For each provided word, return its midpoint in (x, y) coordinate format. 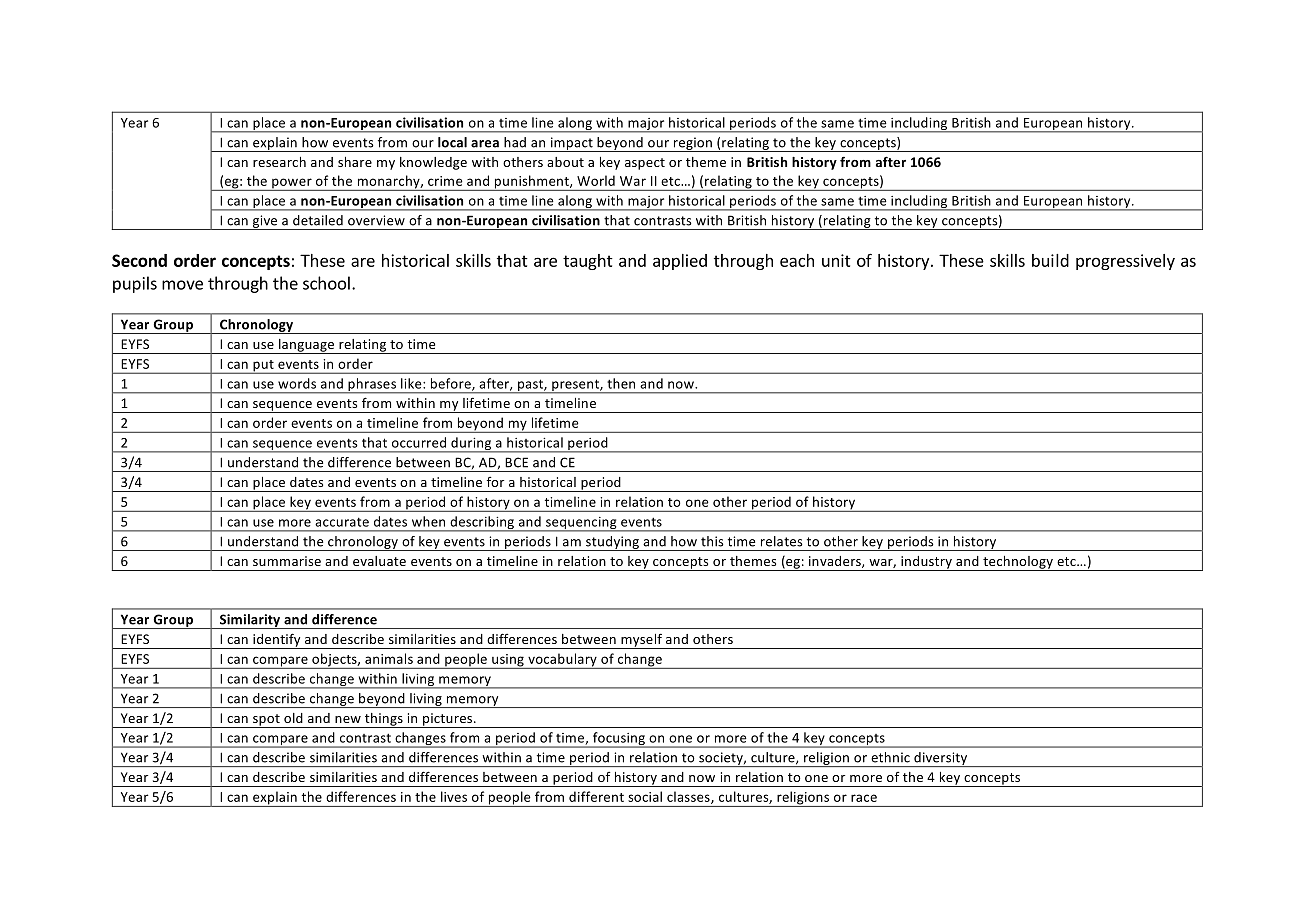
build (1050, 260)
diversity (941, 759)
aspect (645, 164)
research (279, 162)
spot (266, 721)
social (645, 796)
